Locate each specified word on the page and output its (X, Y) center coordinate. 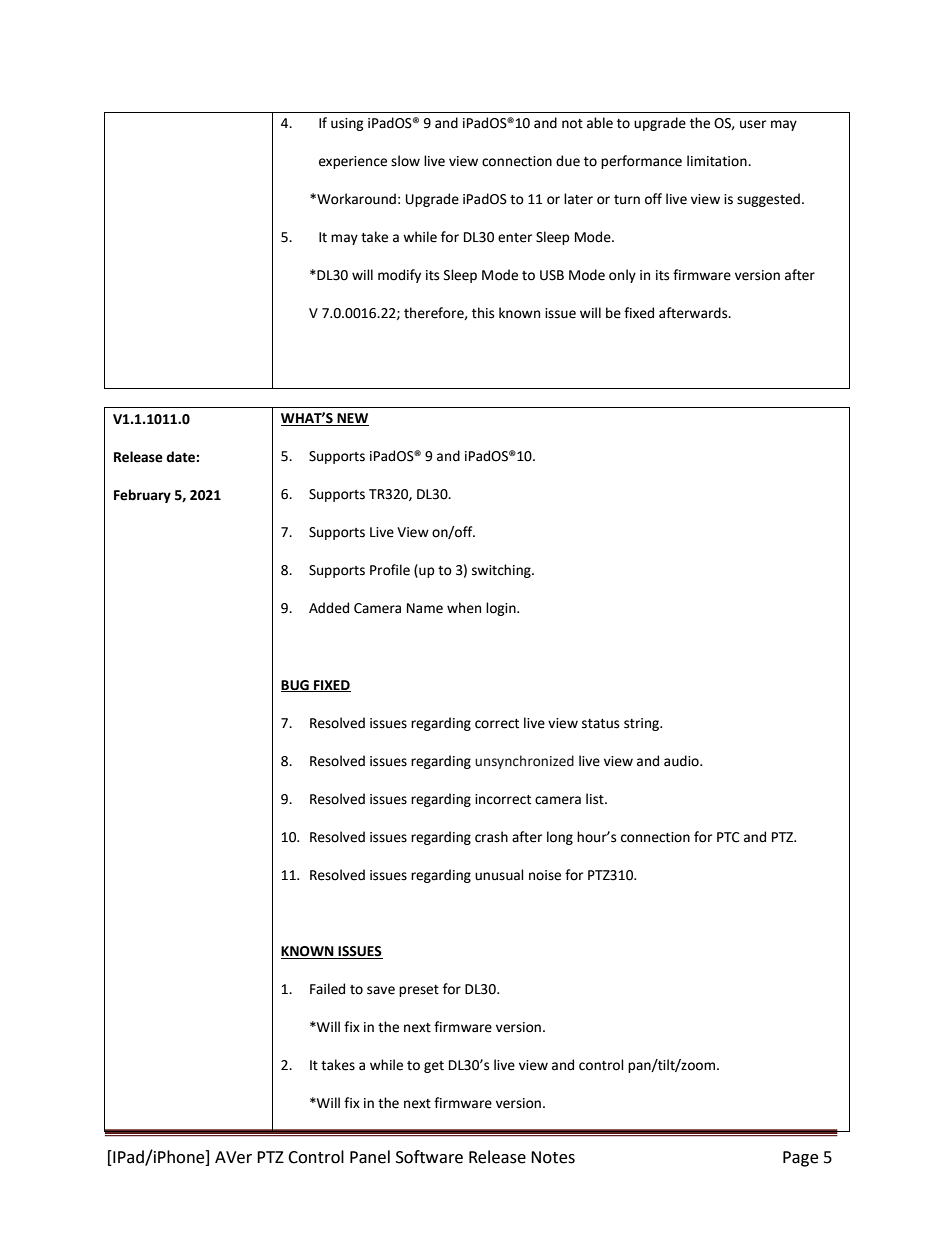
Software (429, 1157)
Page (800, 1159)
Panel (370, 1157)
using (347, 124)
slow (405, 161)
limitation (718, 161)
